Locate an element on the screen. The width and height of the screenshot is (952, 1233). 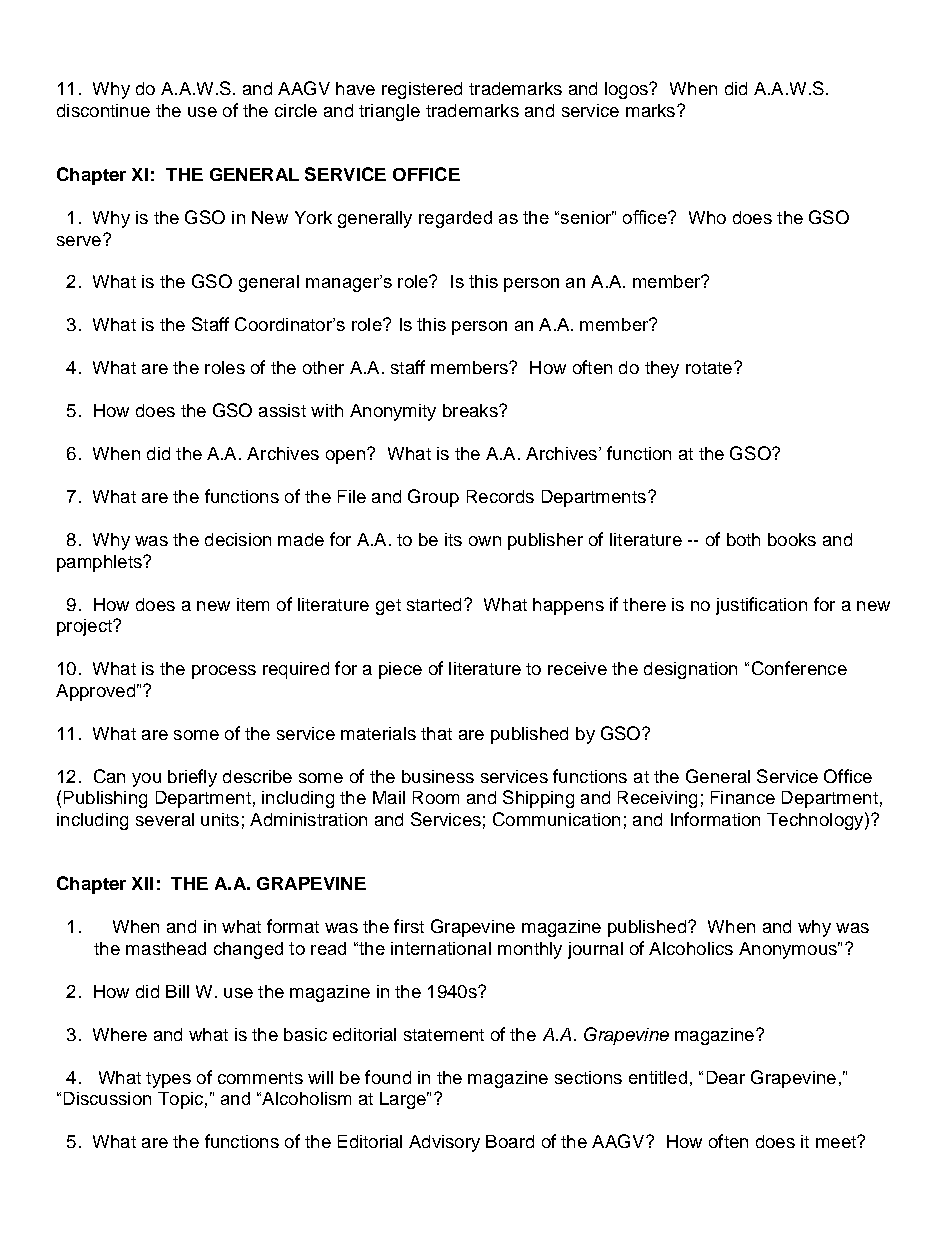
Room is located at coordinates (436, 797).
